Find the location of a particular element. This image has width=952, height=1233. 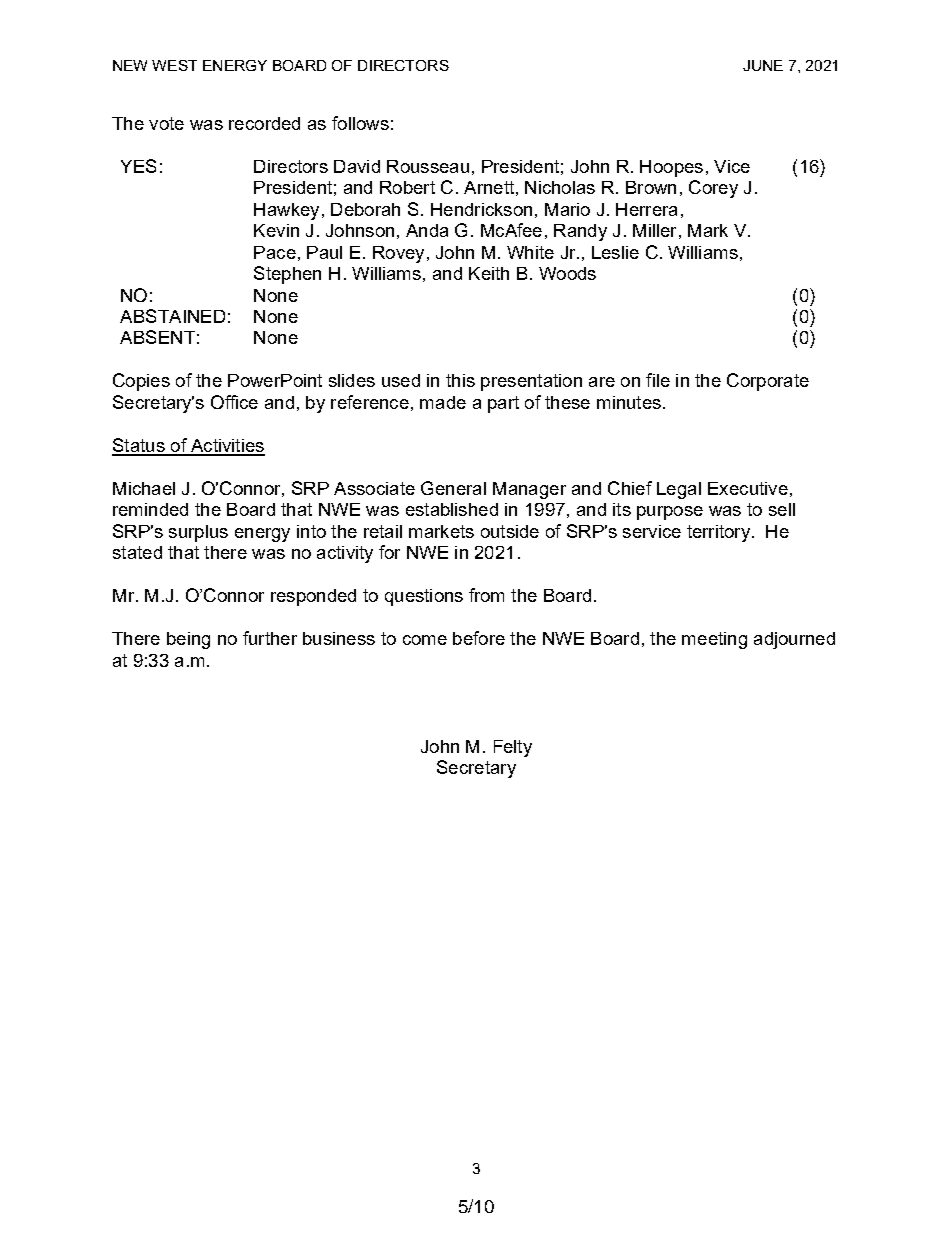

WEST is located at coordinates (174, 65).
